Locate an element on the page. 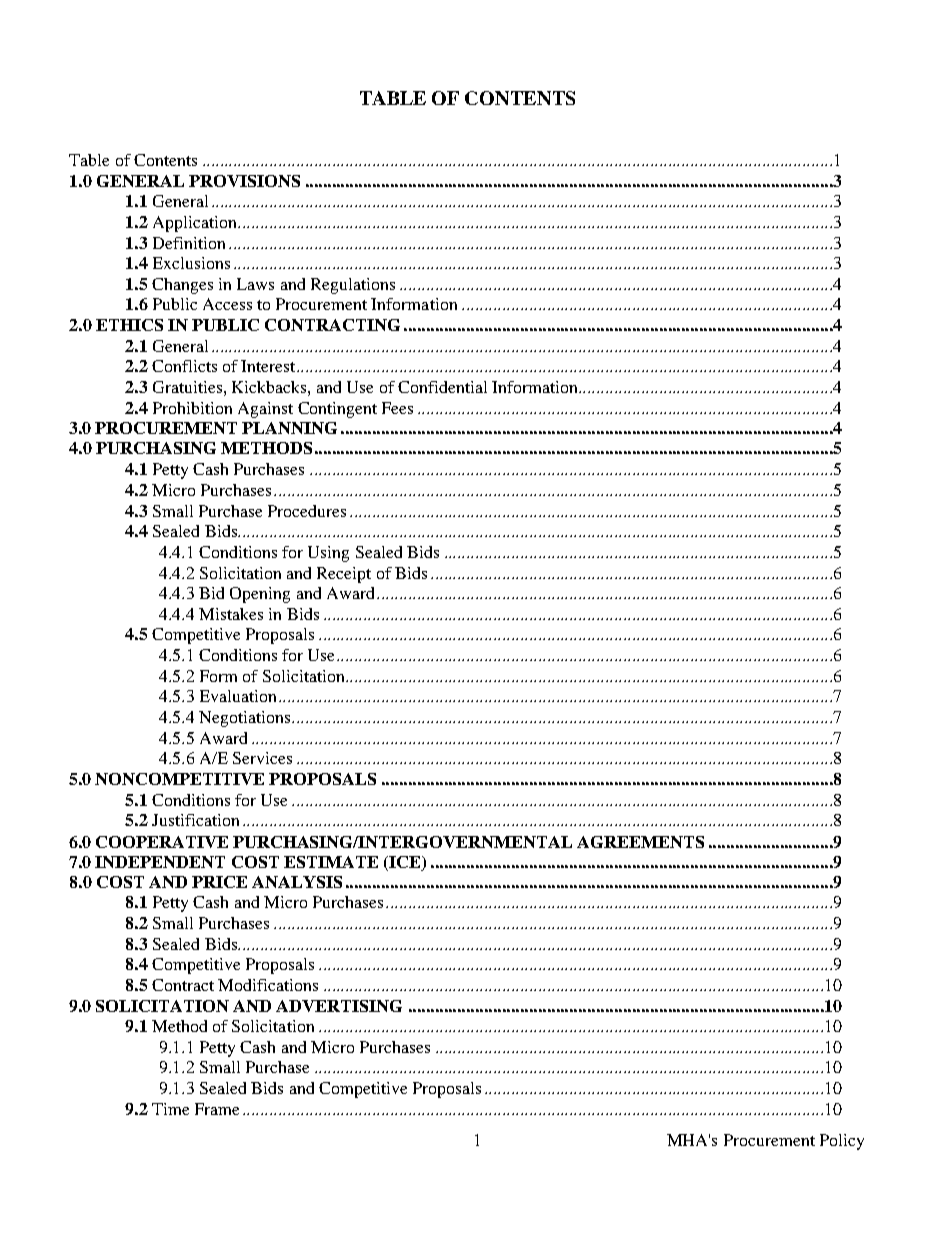 The width and height of the document is (952, 1233). AGREEMENTS is located at coordinates (640, 842).
